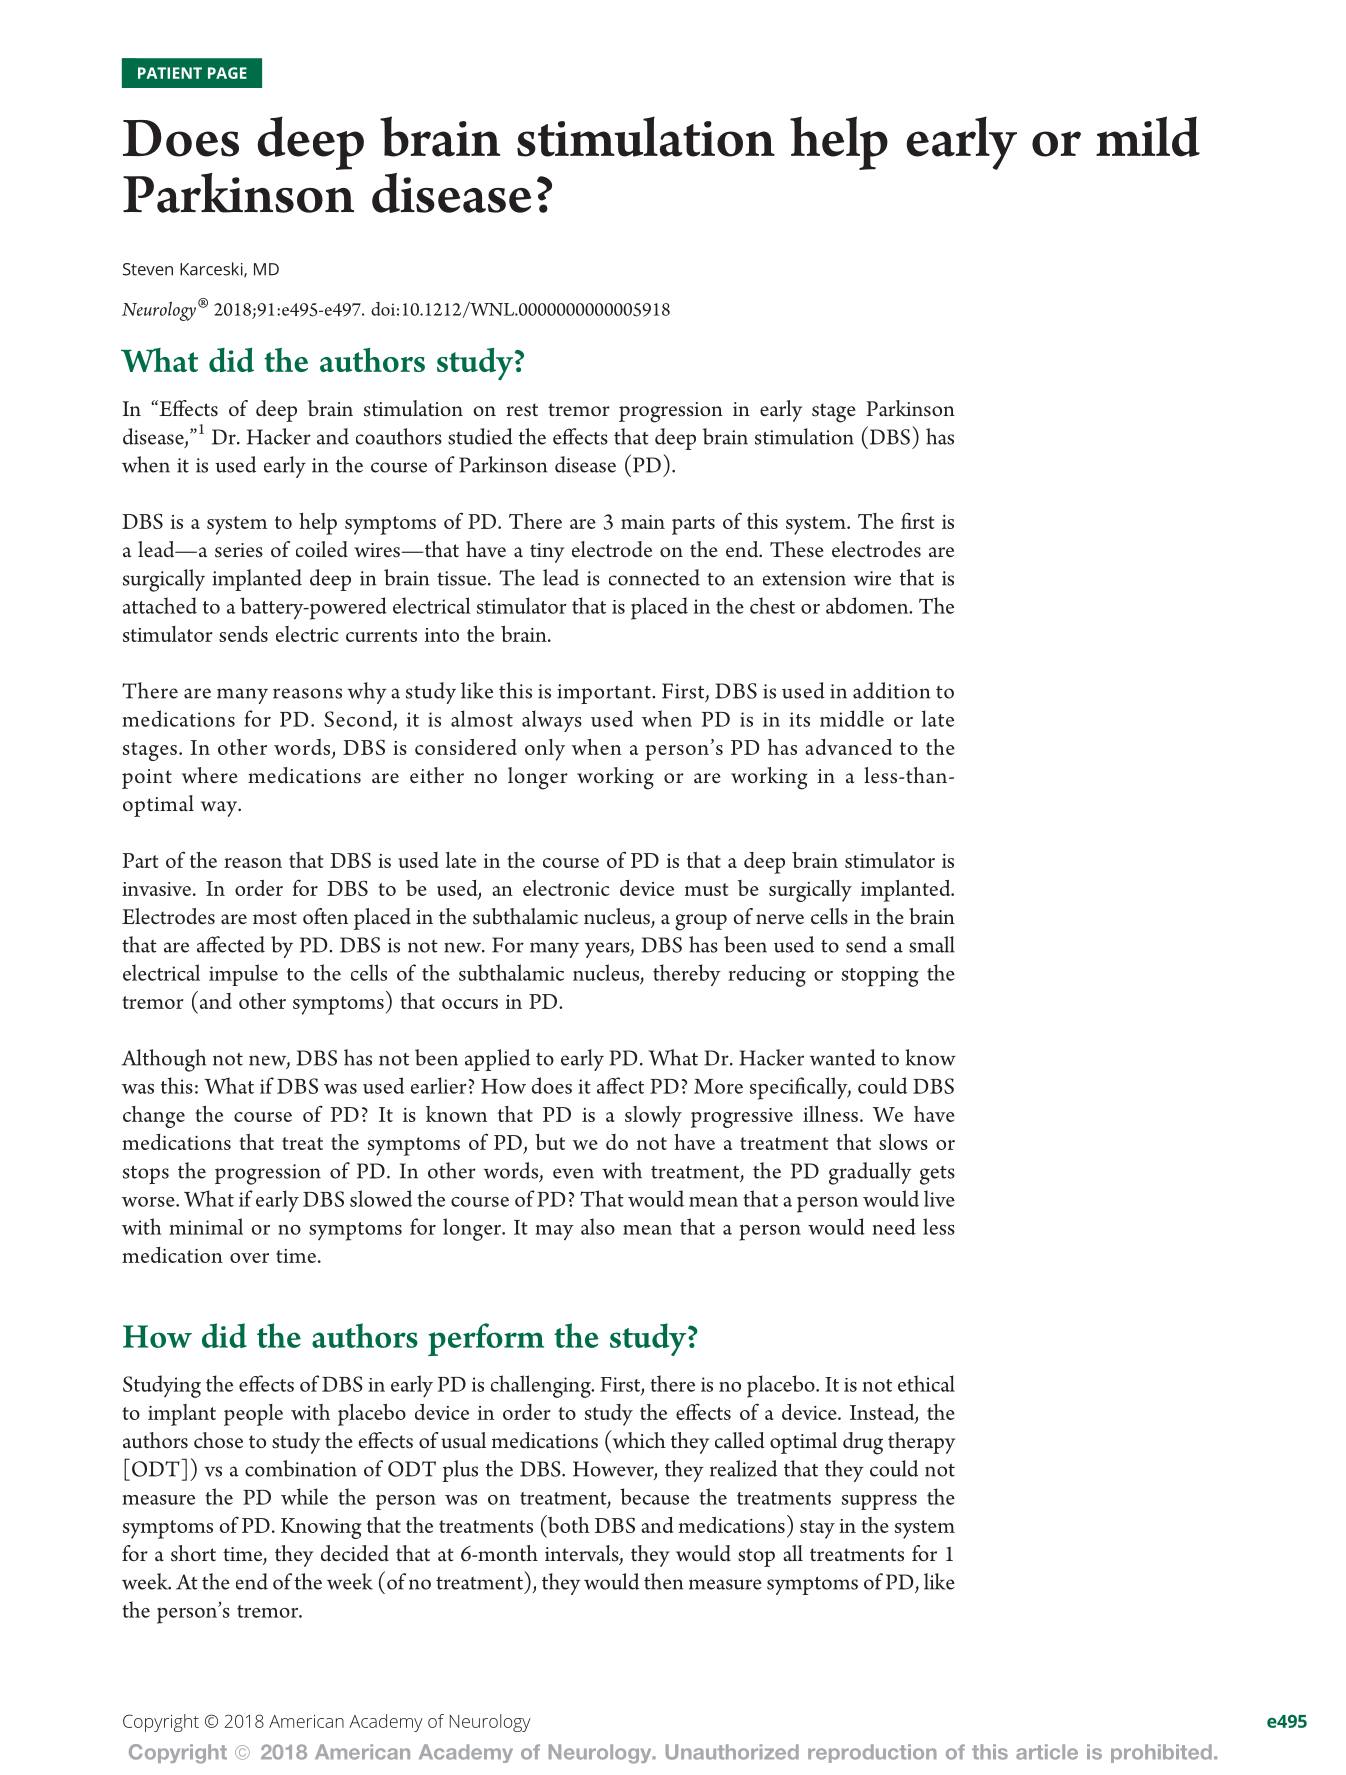  What do you see at coordinates (1148, 136) in the page?
I see `mild` at bounding box center [1148, 136].
